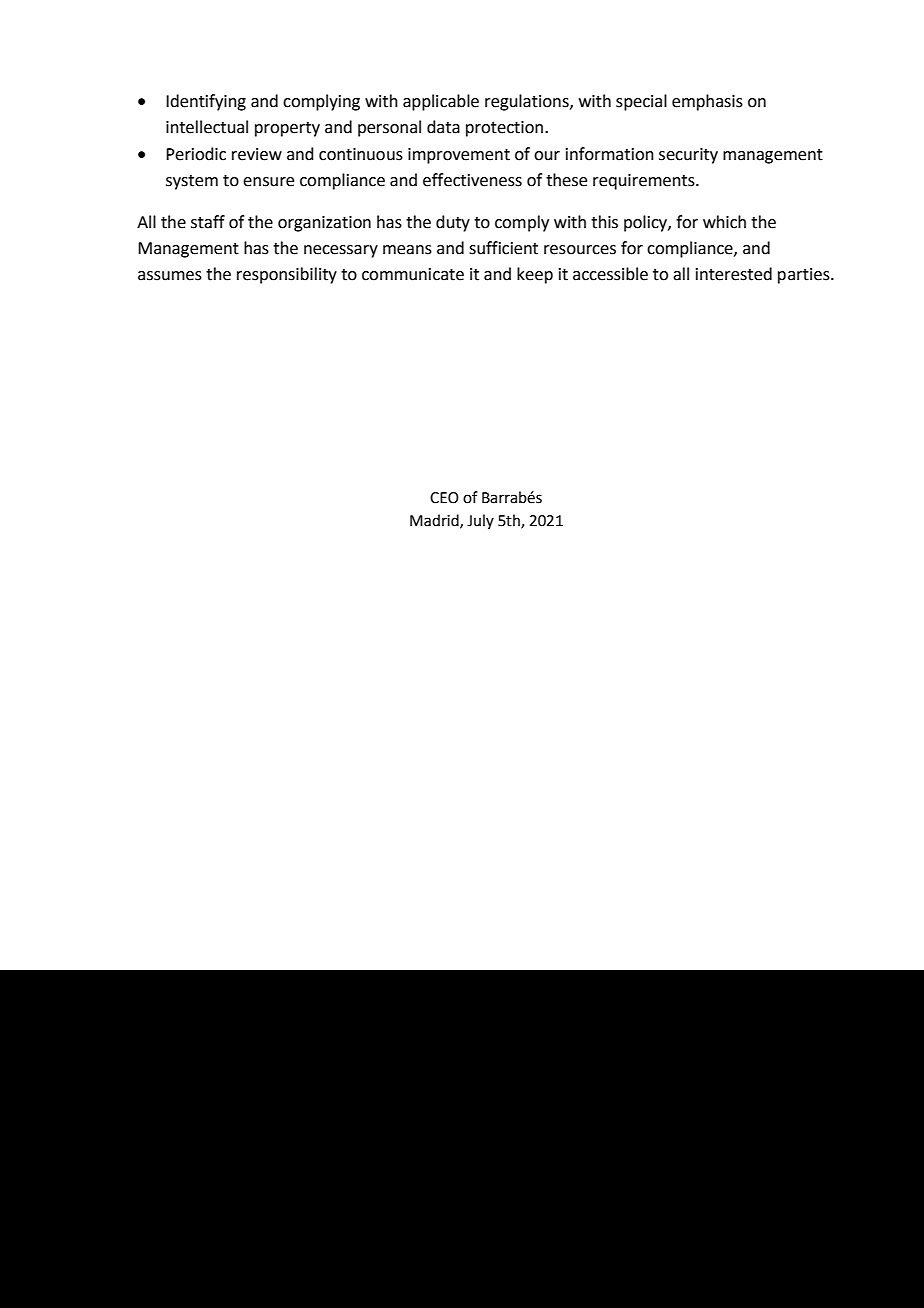 Image resolution: width=924 pixels, height=1308 pixels. What do you see at coordinates (610, 274) in the document?
I see `accessible` at bounding box center [610, 274].
